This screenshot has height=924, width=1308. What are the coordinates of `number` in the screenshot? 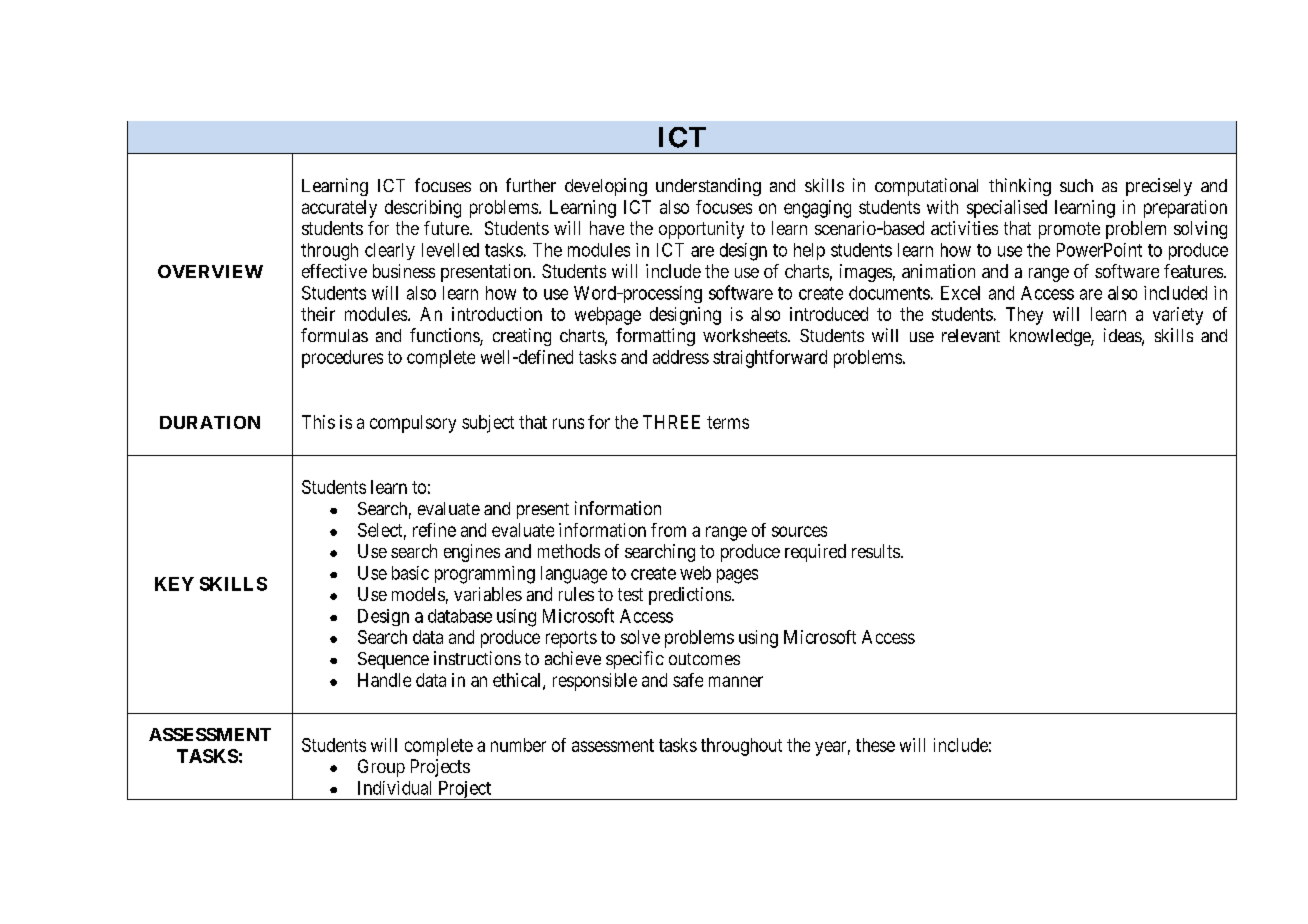 It's located at (518, 745).
